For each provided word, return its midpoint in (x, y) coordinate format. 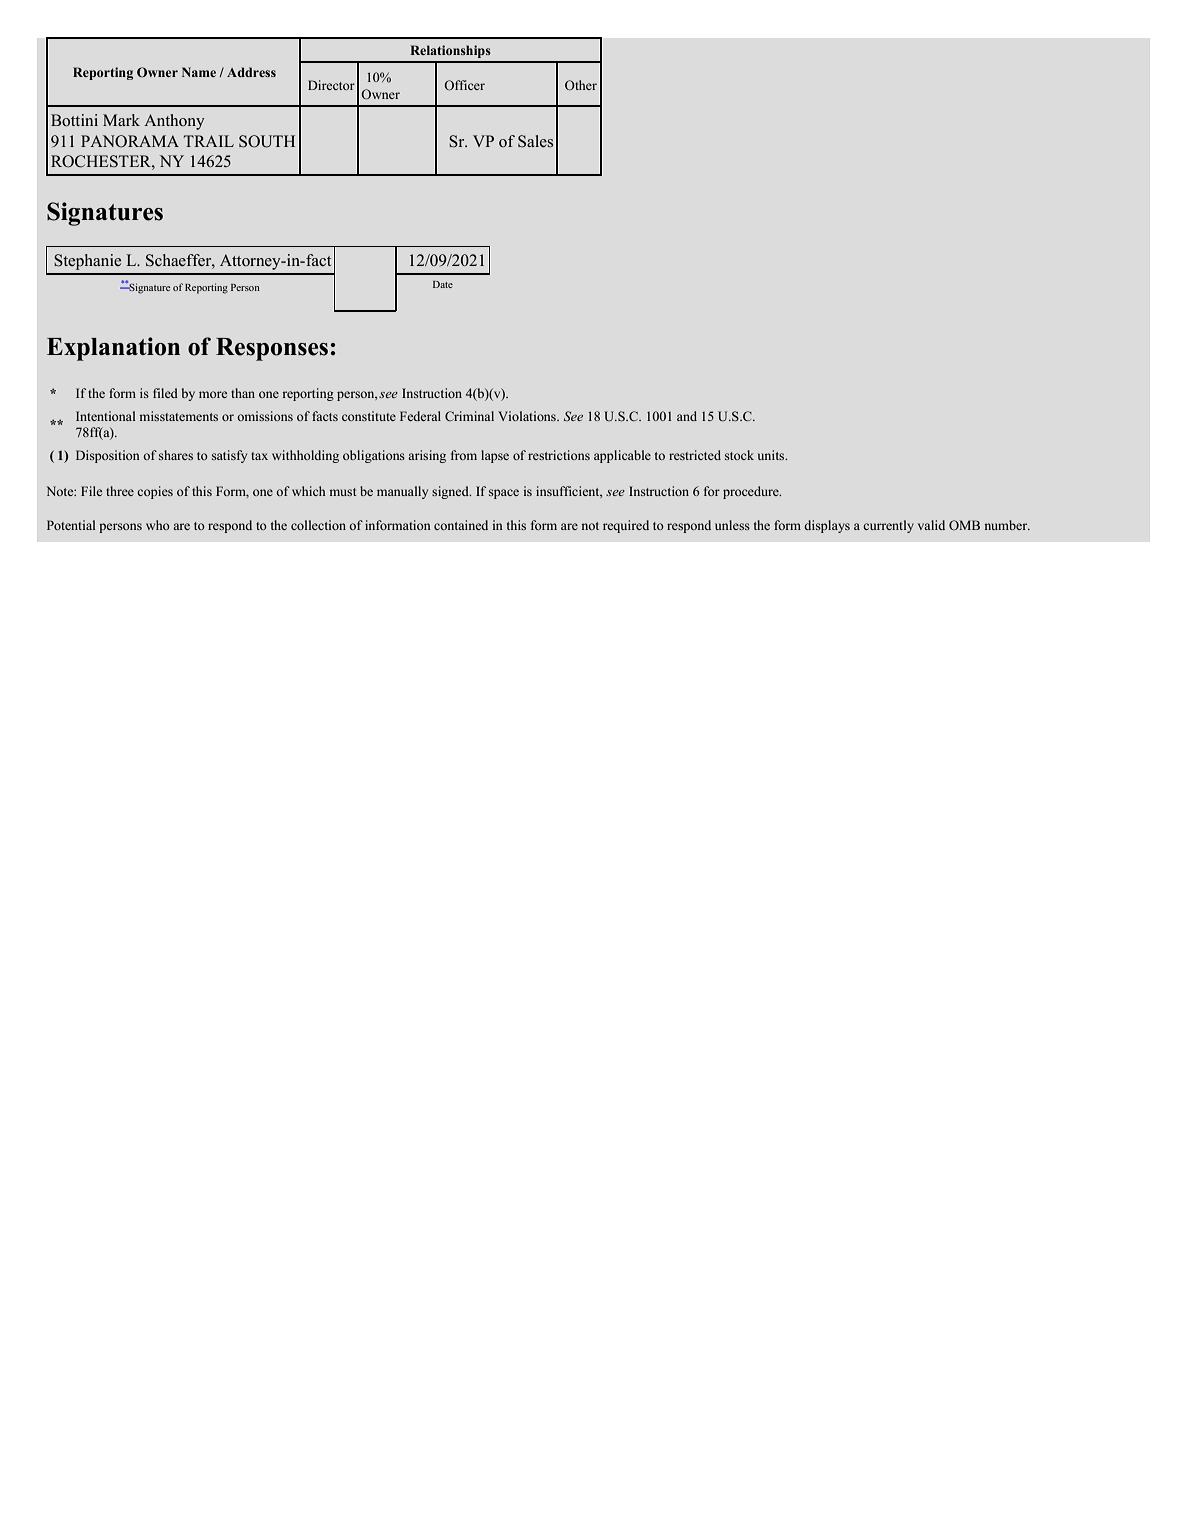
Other (581, 85)
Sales (535, 141)
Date (443, 284)
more (213, 394)
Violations (528, 416)
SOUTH (267, 141)
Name (199, 72)
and (687, 416)
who (158, 525)
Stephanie (87, 262)
